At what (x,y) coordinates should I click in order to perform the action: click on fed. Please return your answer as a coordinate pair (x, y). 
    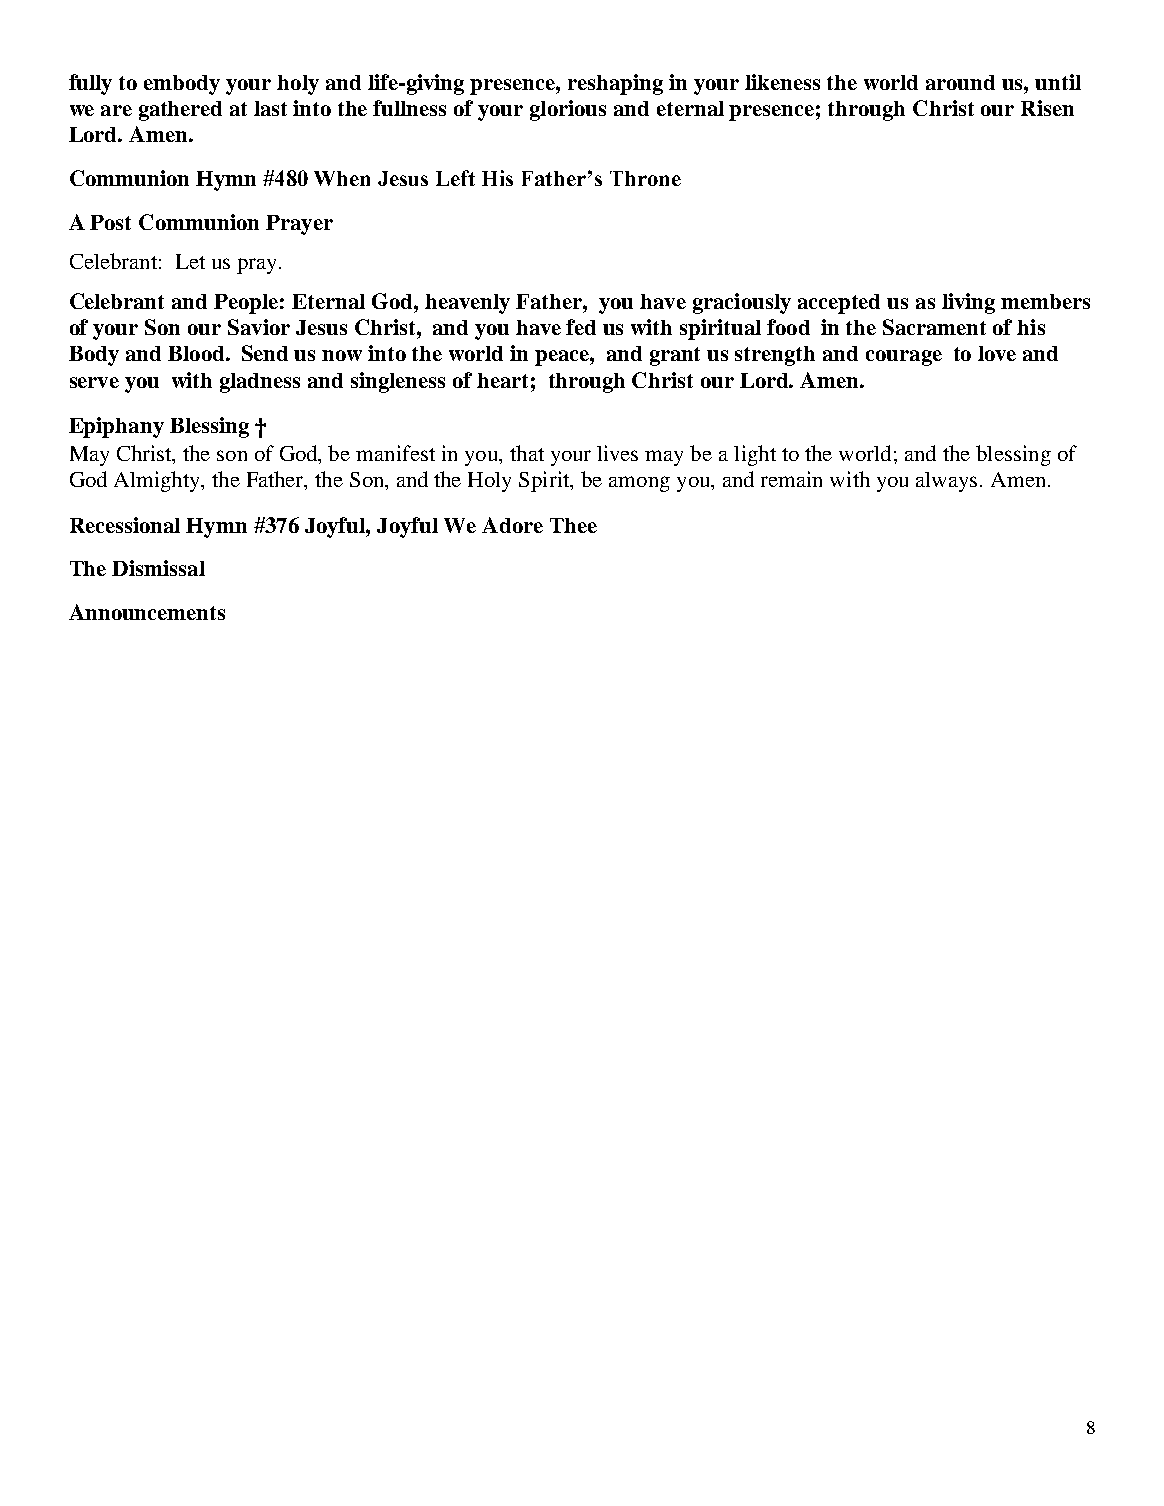
    Looking at the image, I should click on (581, 327).
